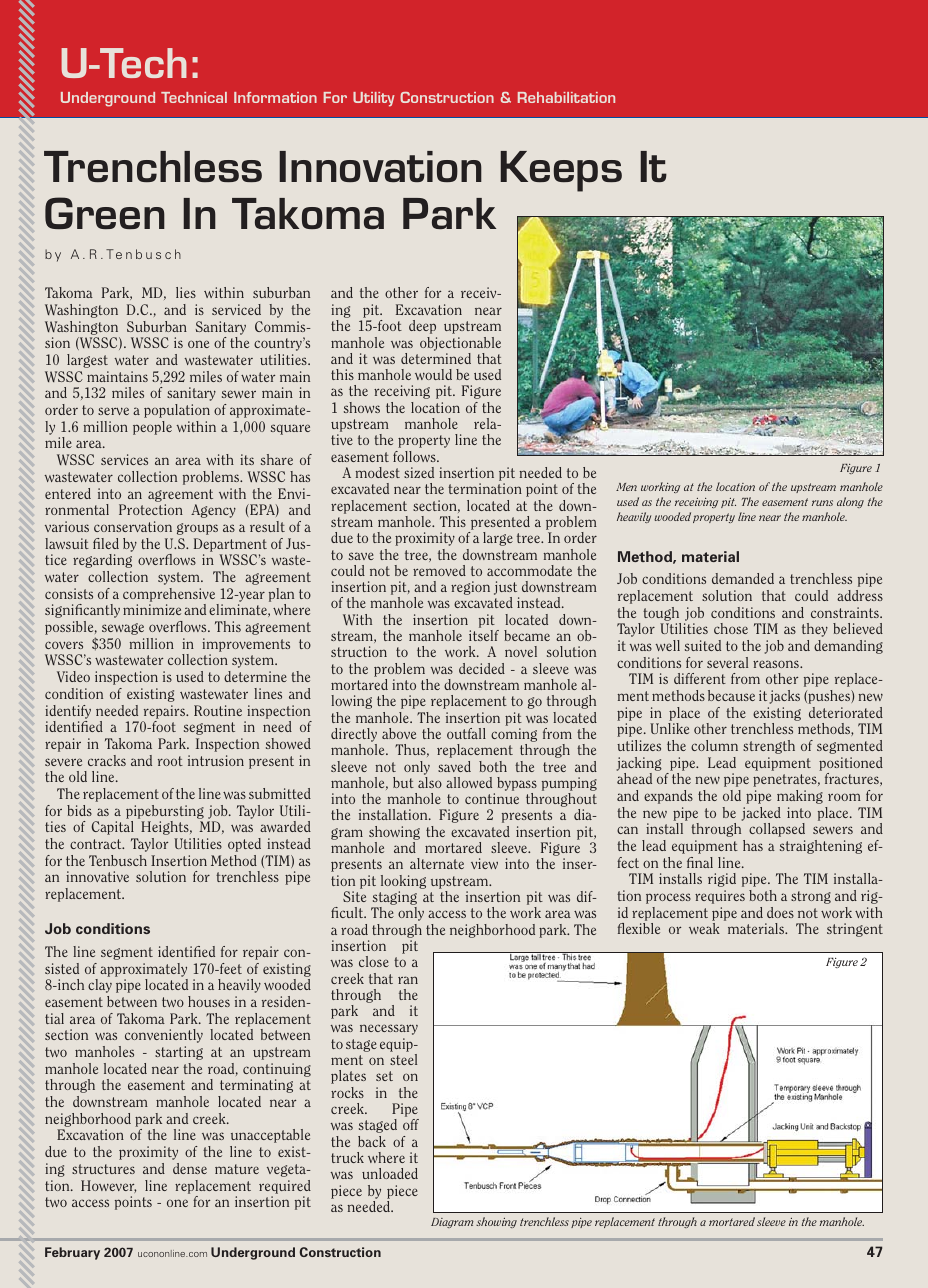  I want to click on demanded, so click(743, 578).
